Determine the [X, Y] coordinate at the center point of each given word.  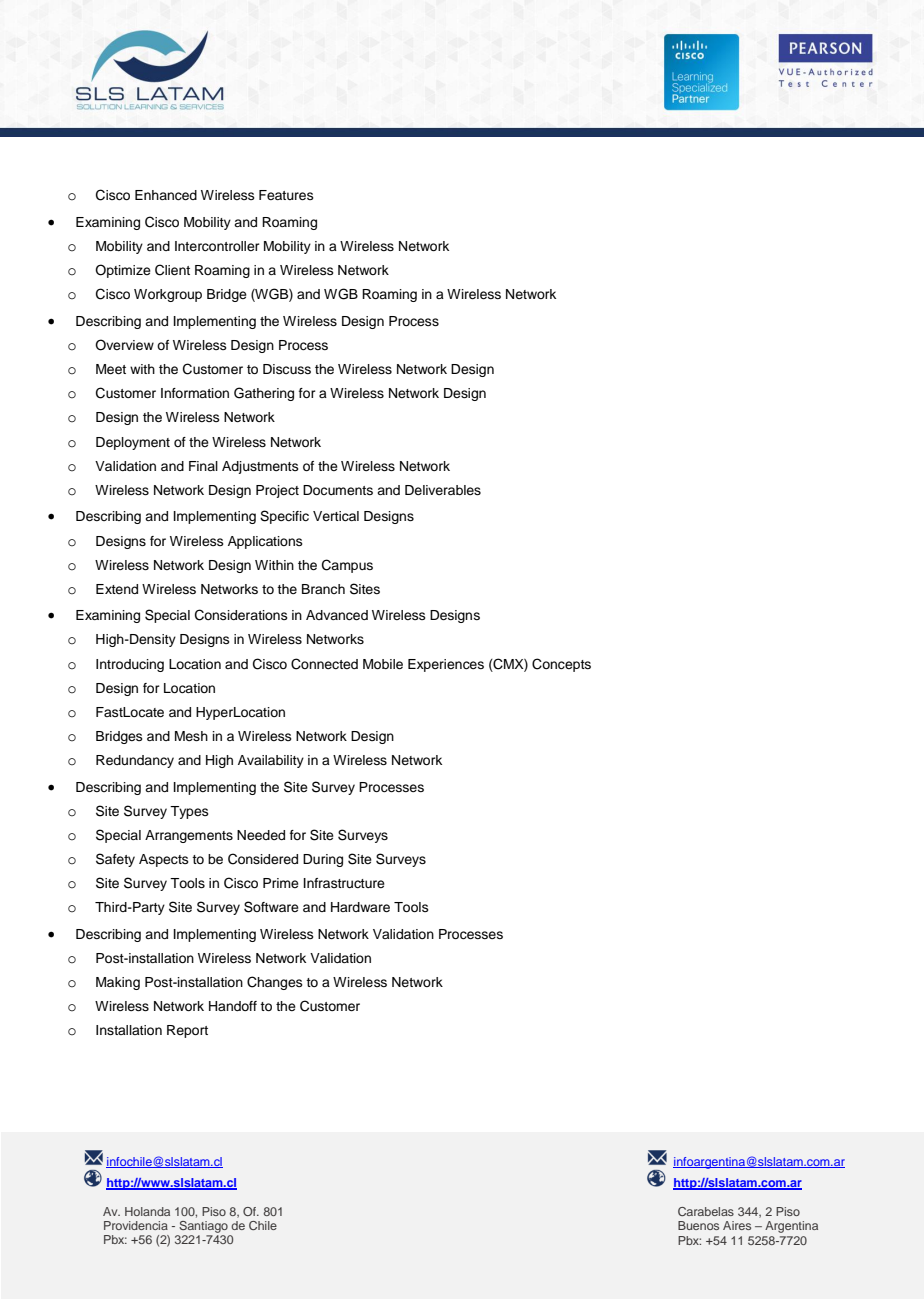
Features [286, 195]
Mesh [191, 736]
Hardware [360, 907]
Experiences [446, 665]
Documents [338, 490]
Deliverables [443, 490]
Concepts [561, 665]
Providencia [136, 1225]
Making [118, 983]
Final [203, 466]
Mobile [383, 664]
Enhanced [166, 195]
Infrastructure [344, 883]
